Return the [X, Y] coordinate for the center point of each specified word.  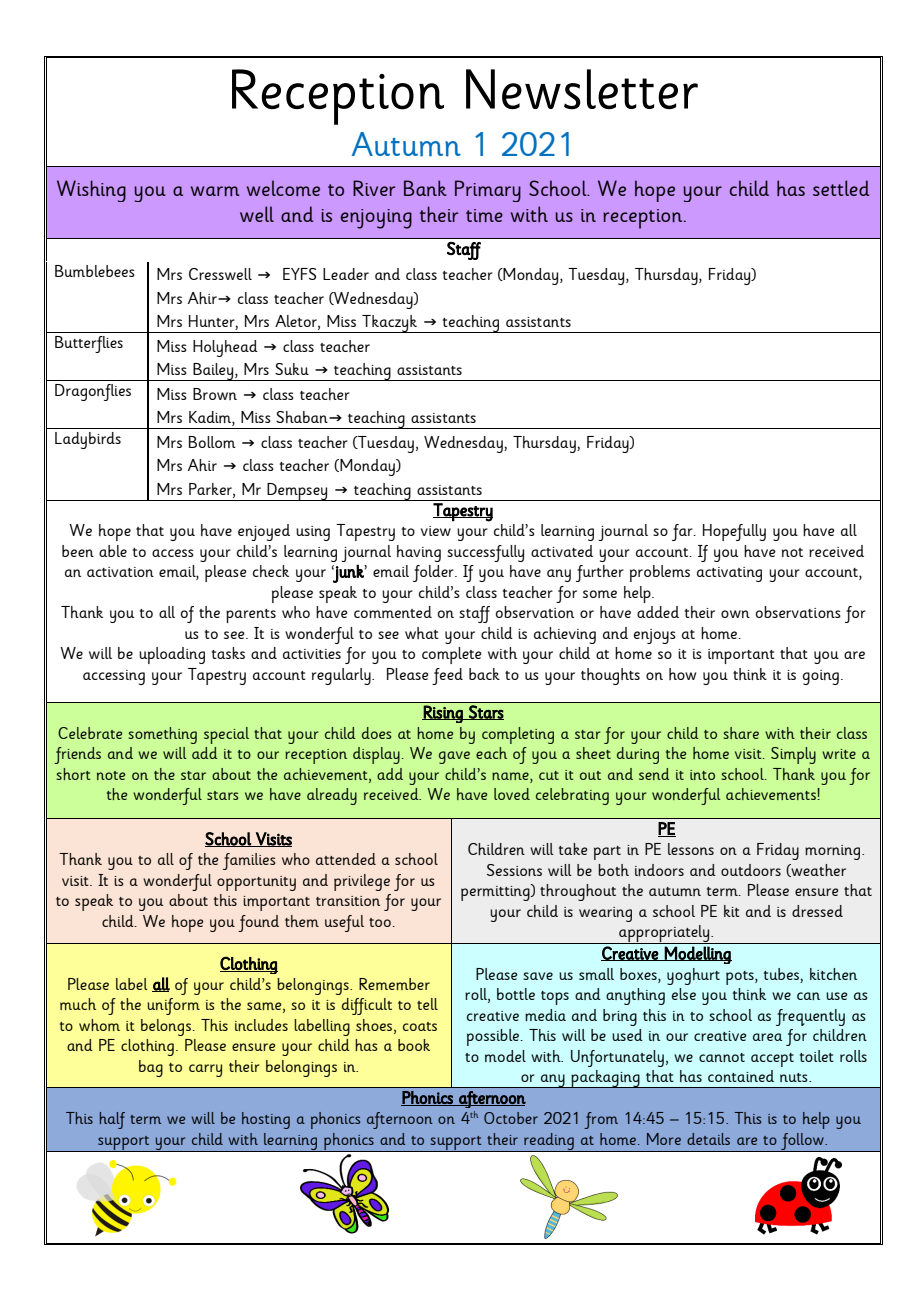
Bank [425, 188]
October [511, 1118]
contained [741, 1076]
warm [215, 191]
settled [841, 188]
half [112, 1120]
